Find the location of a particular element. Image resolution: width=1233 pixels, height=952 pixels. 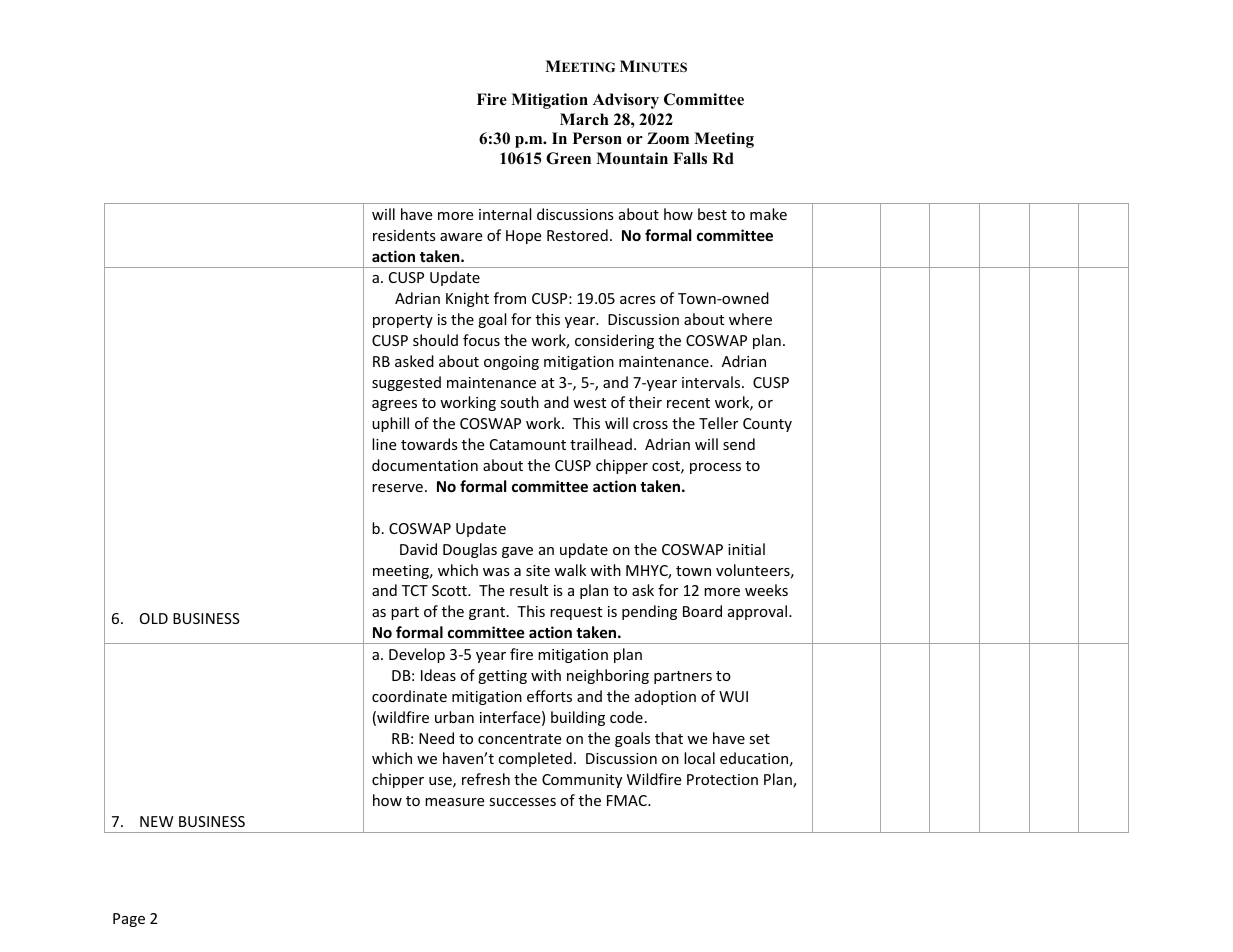

line is located at coordinates (384, 444).
